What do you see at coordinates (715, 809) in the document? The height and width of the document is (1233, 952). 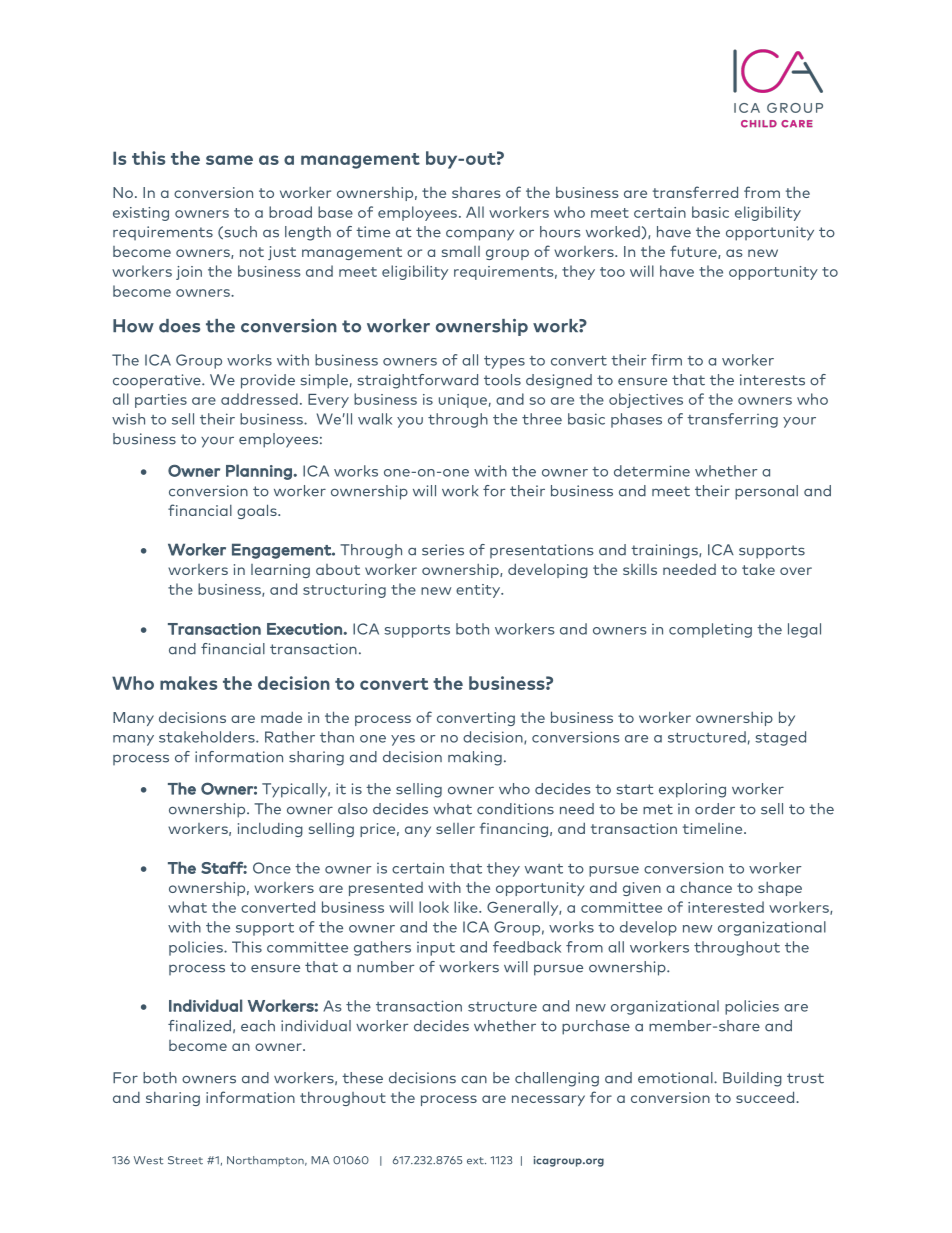 I see `order` at bounding box center [715, 809].
